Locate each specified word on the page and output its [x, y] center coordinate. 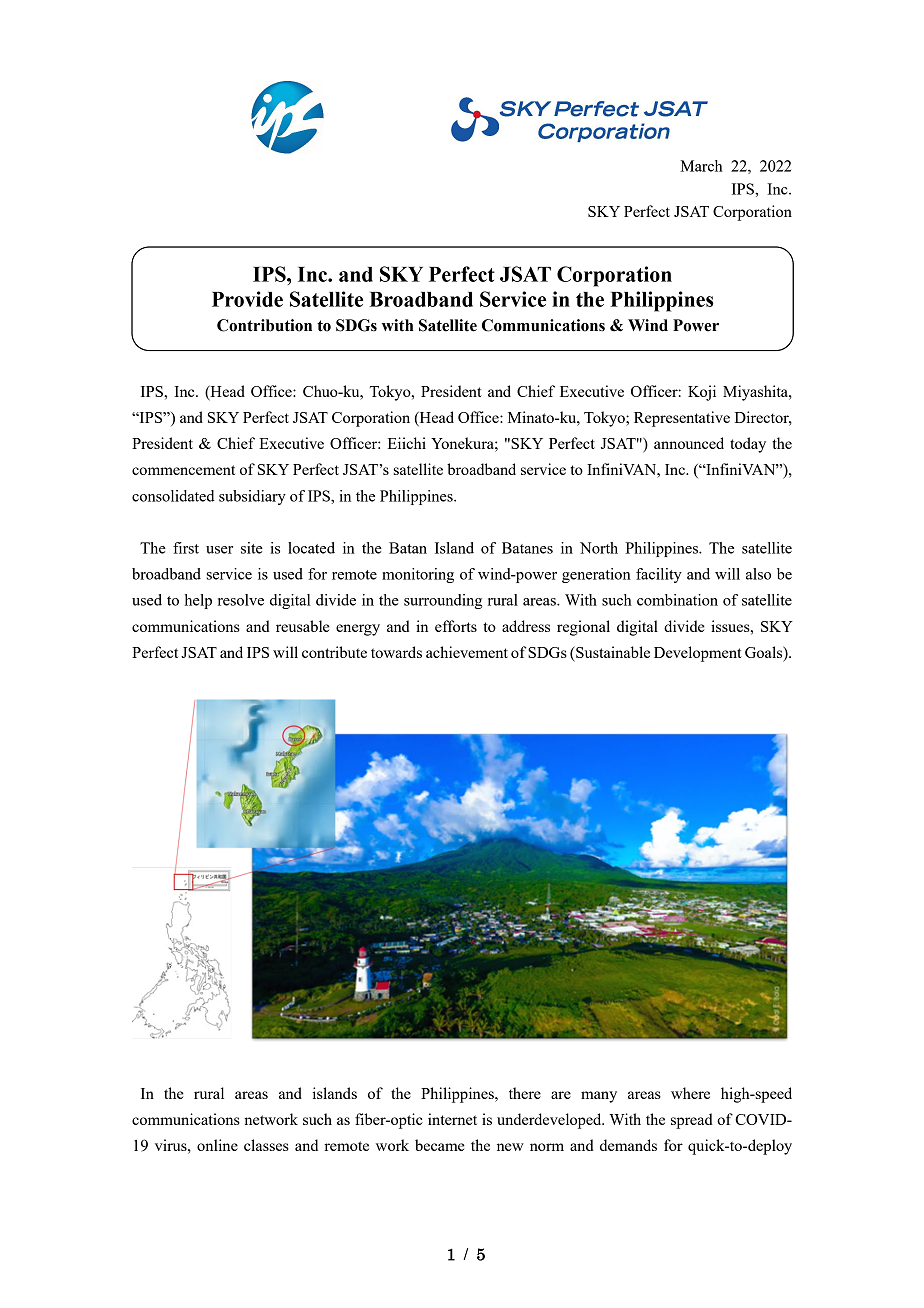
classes [266, 1145]
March [701, 166]
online [217, 1145]
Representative [682, 419]
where [690, 1093]
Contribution [264, 325]
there [525, 1093]
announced [689, 443]
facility [659, 575]
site [252, 548]
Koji [702, 393]
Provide [247, 299]
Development [698, 654]
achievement [467, 652]
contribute [334, 652]
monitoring [418, 575]
